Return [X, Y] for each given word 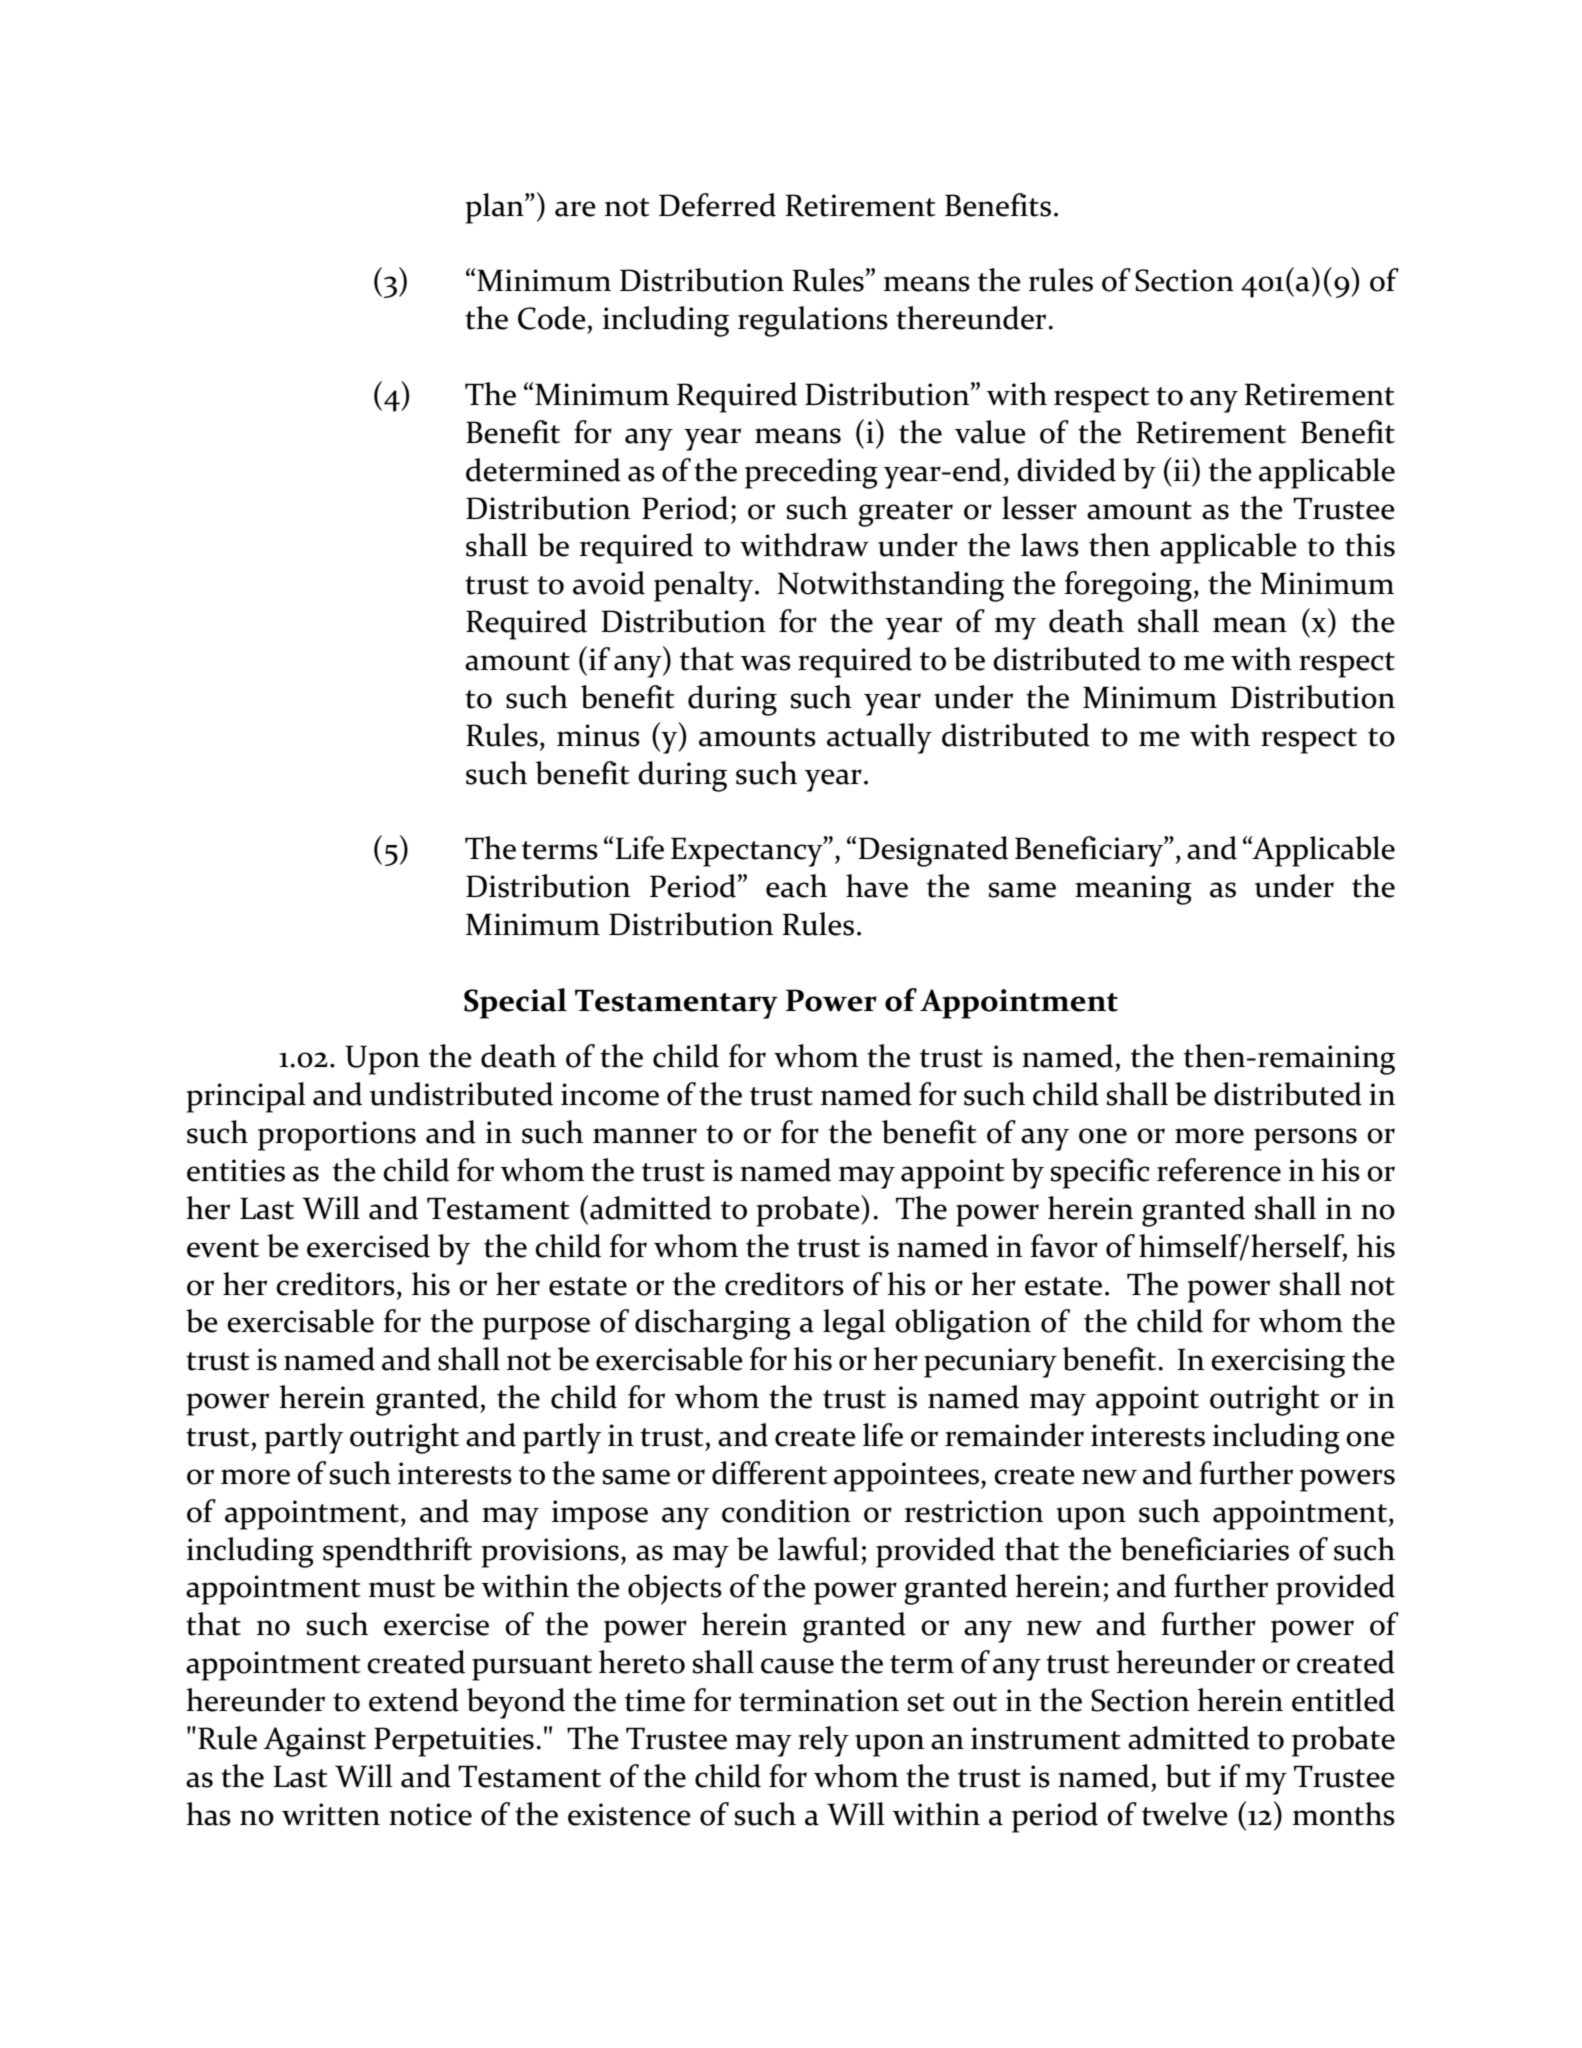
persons [1305, 1139]
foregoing [1130, 586]
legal [854, 1324]
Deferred [717, 205]
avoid [609, 583]
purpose [536, 1328]
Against [315, 1742]
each [796, 886]
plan [496, 208]
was [765, 663]
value [990, 432]
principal [246, 1097]
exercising [1278, 1363]
